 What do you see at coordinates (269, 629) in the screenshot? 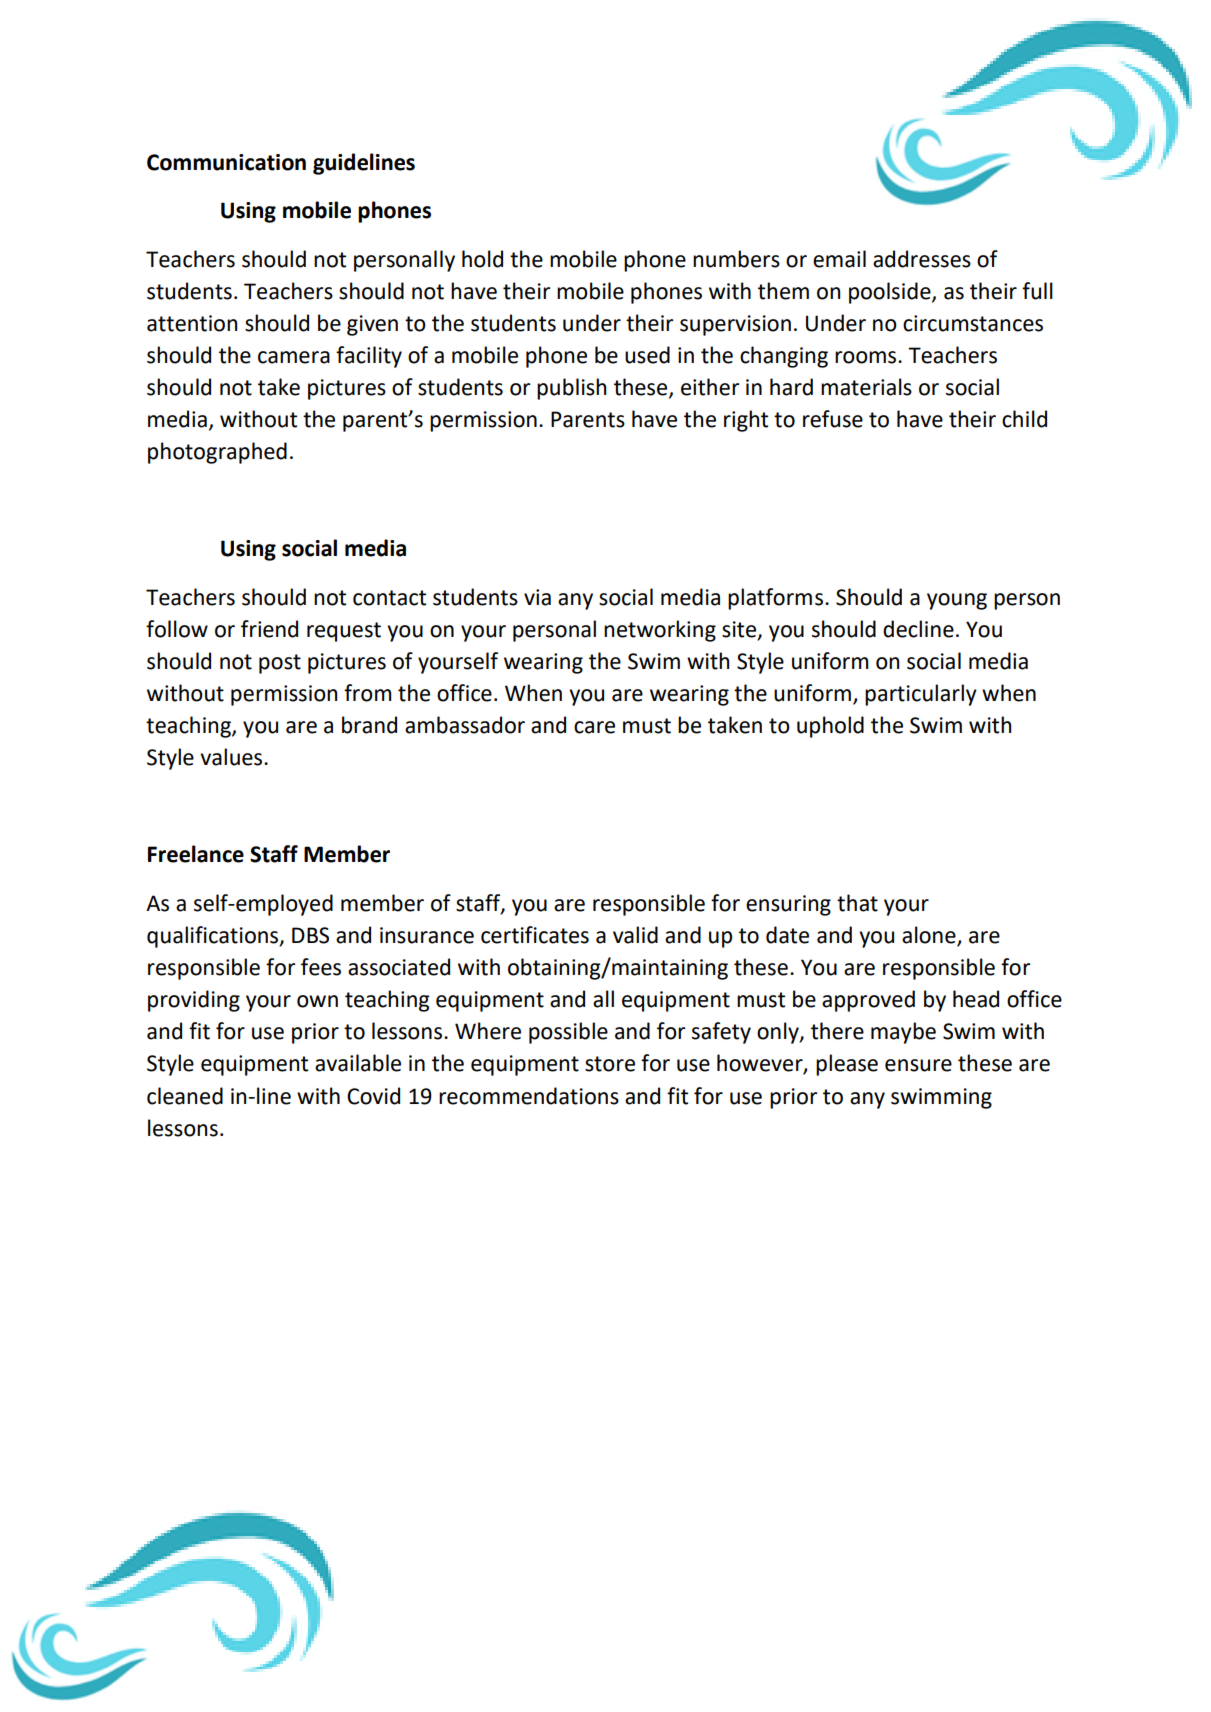
I see `friend` at bounding box center [269, 629].
